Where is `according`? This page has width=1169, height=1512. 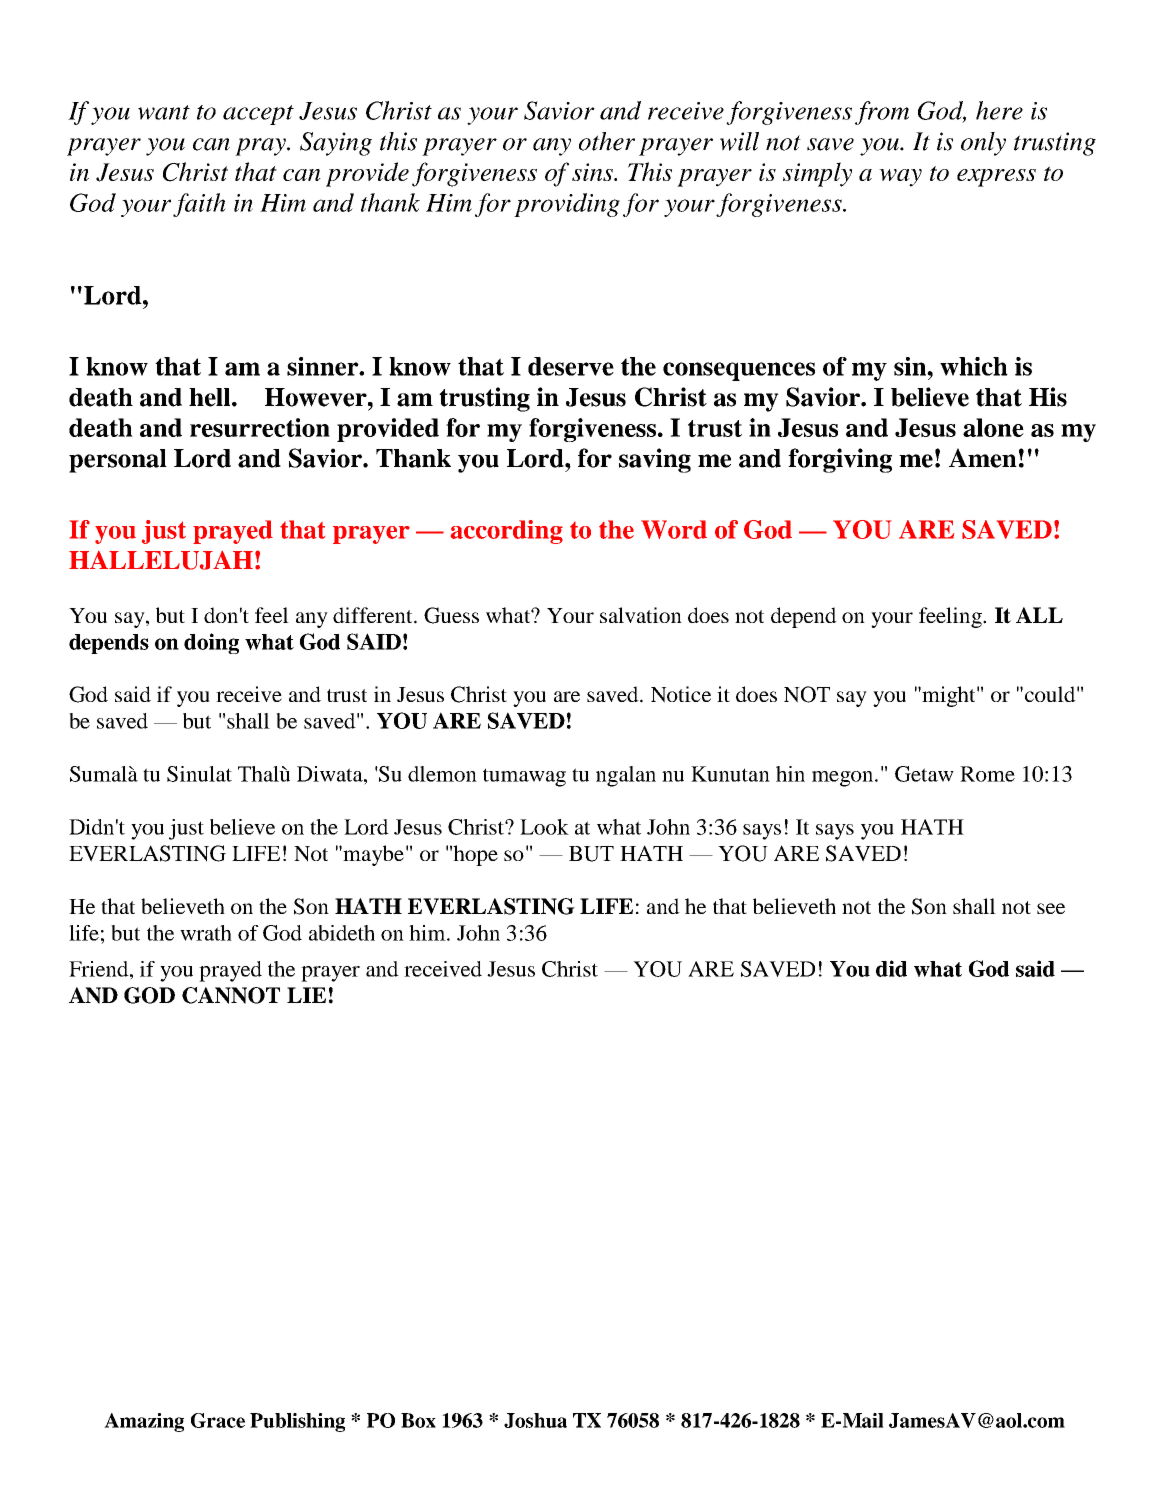
according is located at coordinates (507, 532).
